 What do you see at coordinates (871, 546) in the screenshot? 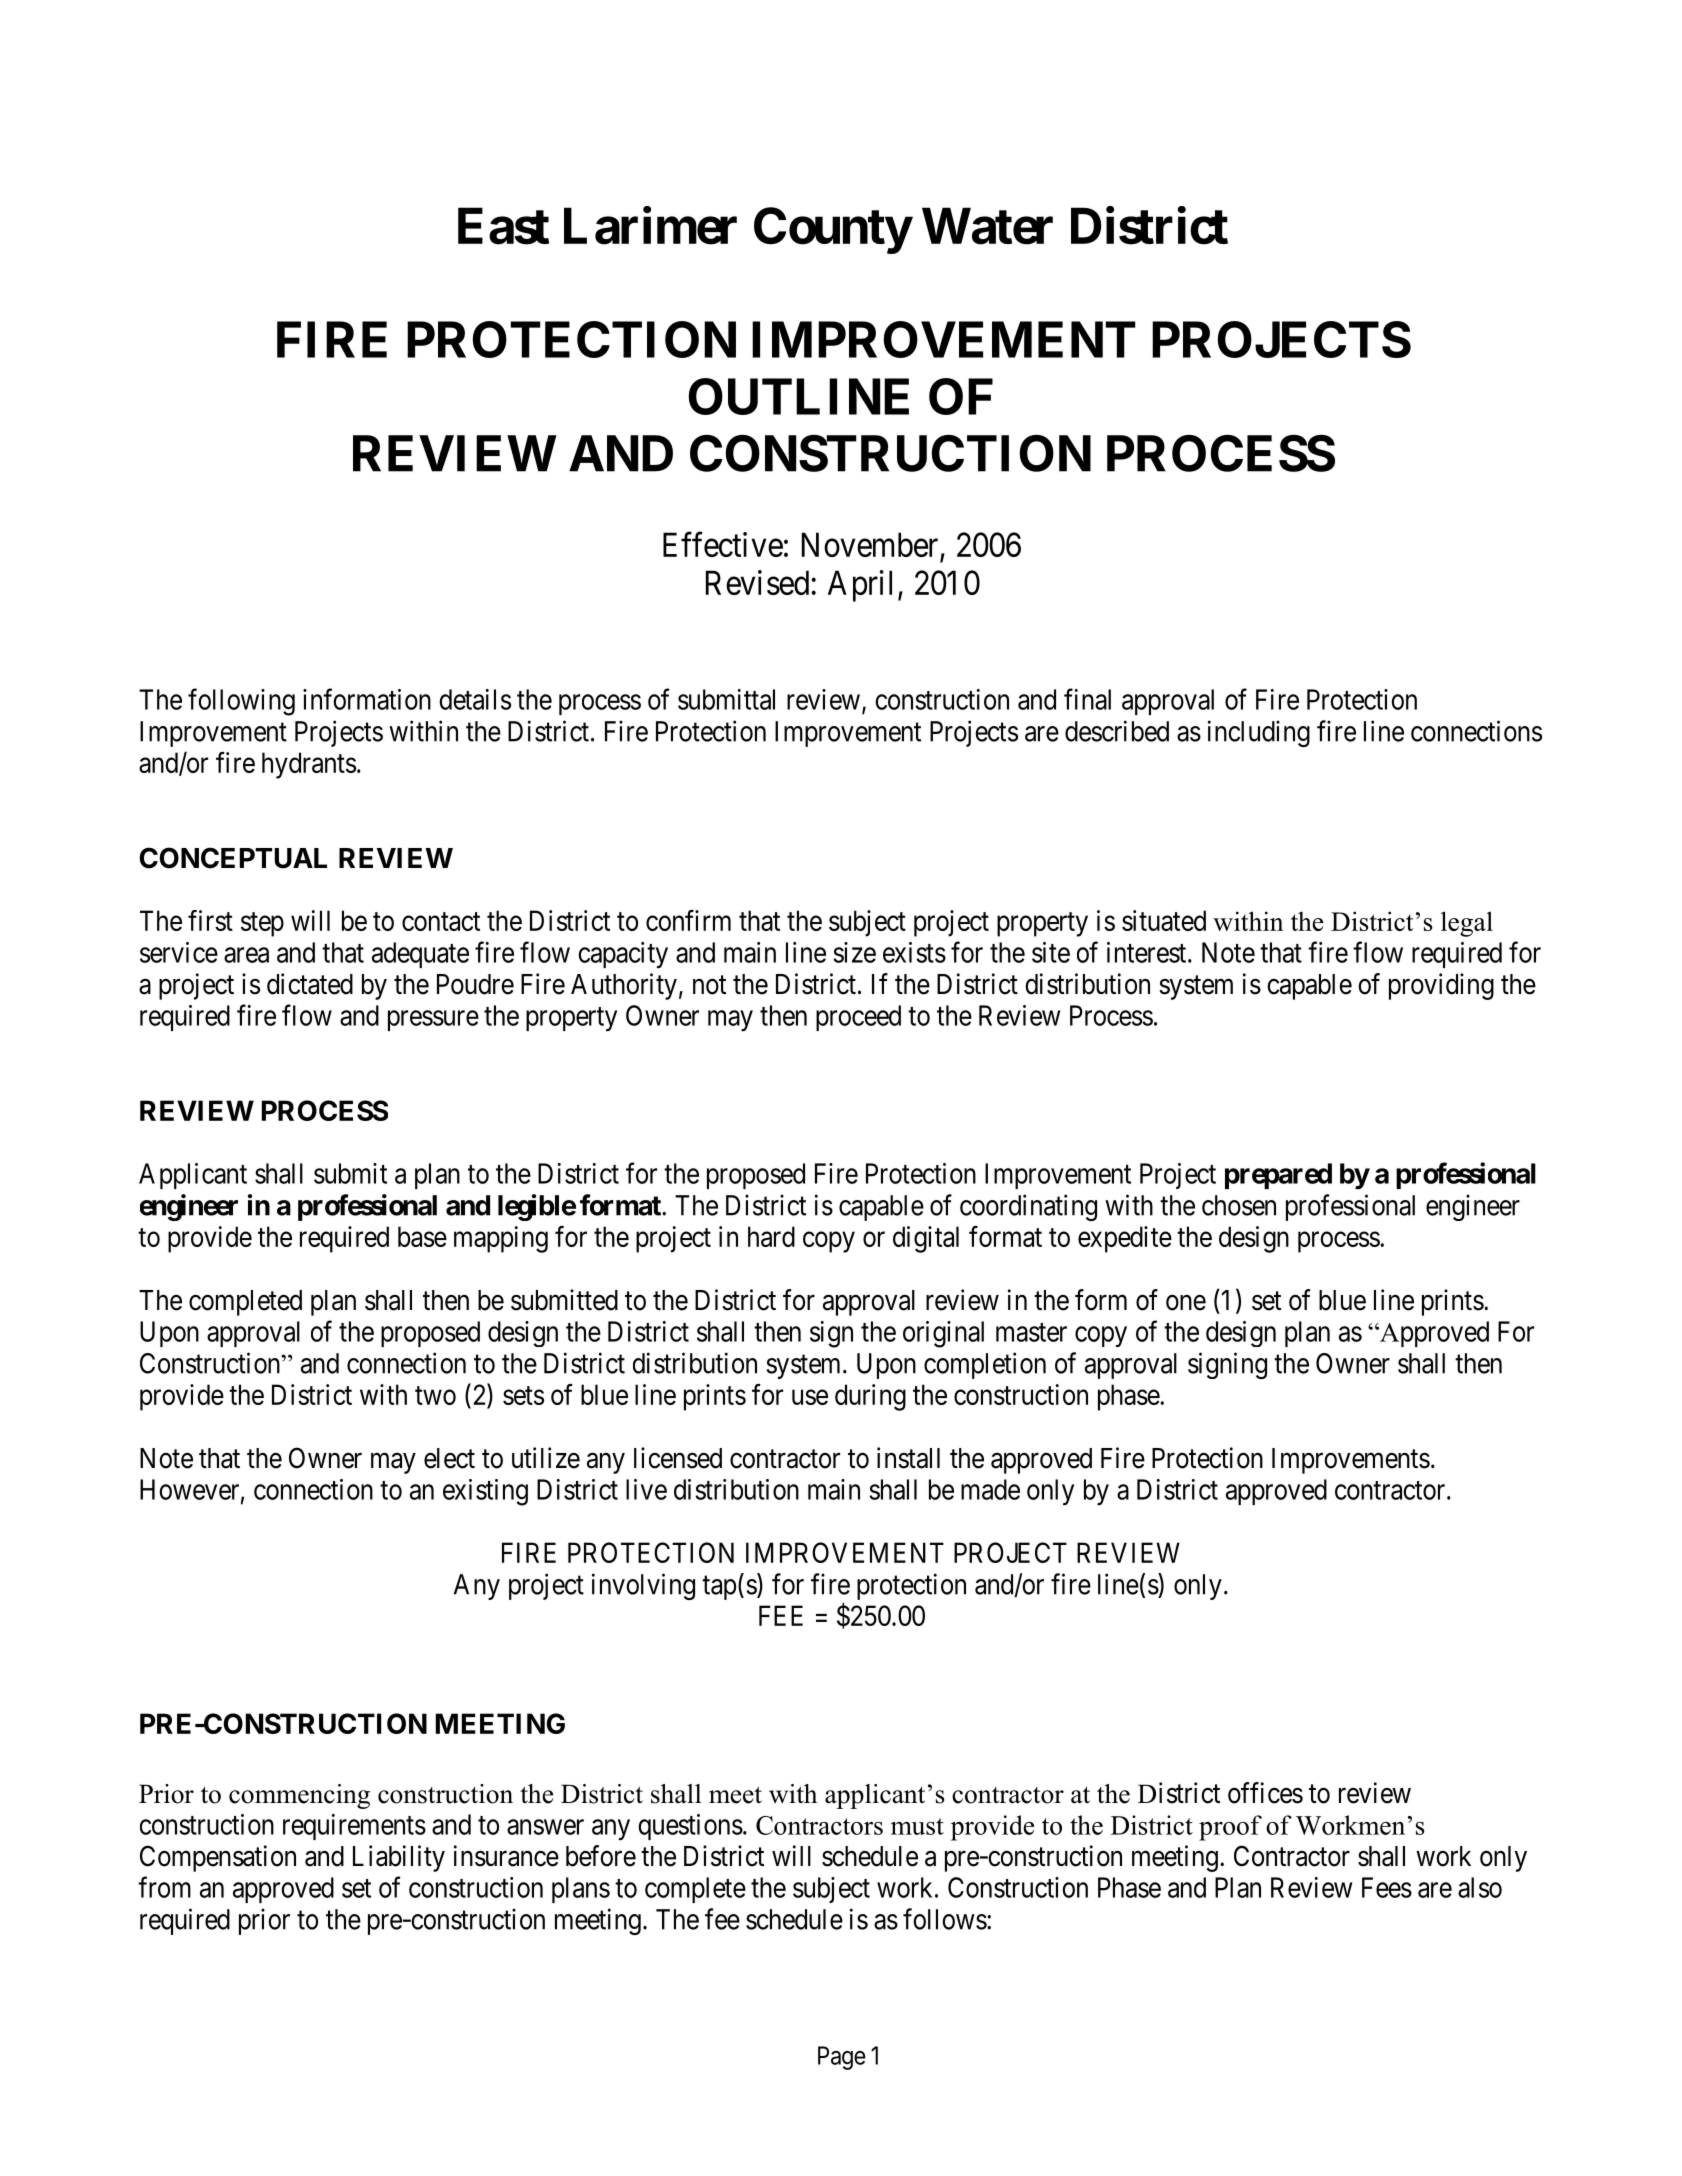
I see `November` at bounding box center [871, 546].
